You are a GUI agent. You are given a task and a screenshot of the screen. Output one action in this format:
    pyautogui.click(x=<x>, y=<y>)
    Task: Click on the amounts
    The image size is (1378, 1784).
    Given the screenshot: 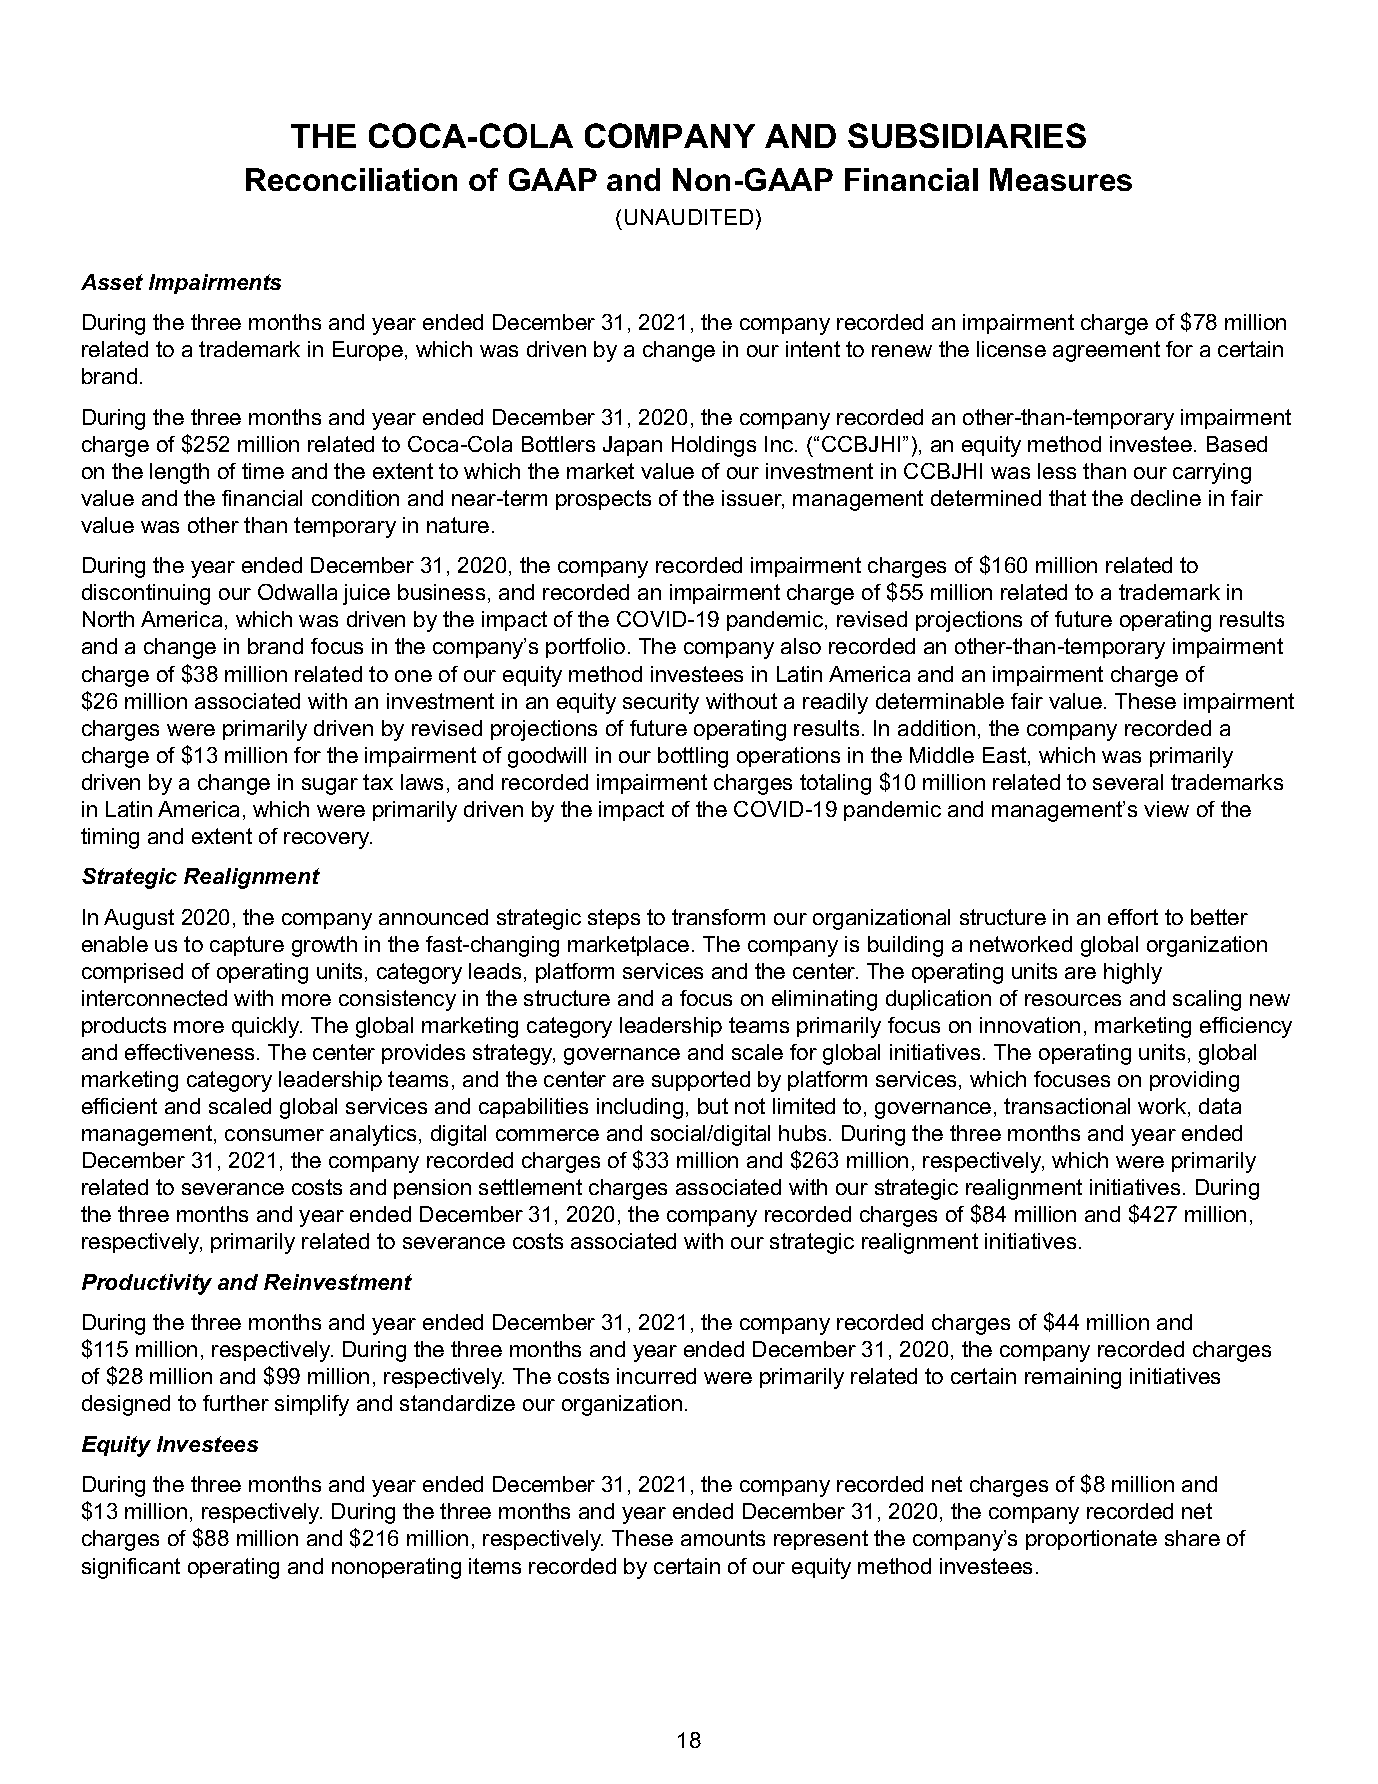 What is the action you would take?
    pyautogui.click(x=723, y=1538)
